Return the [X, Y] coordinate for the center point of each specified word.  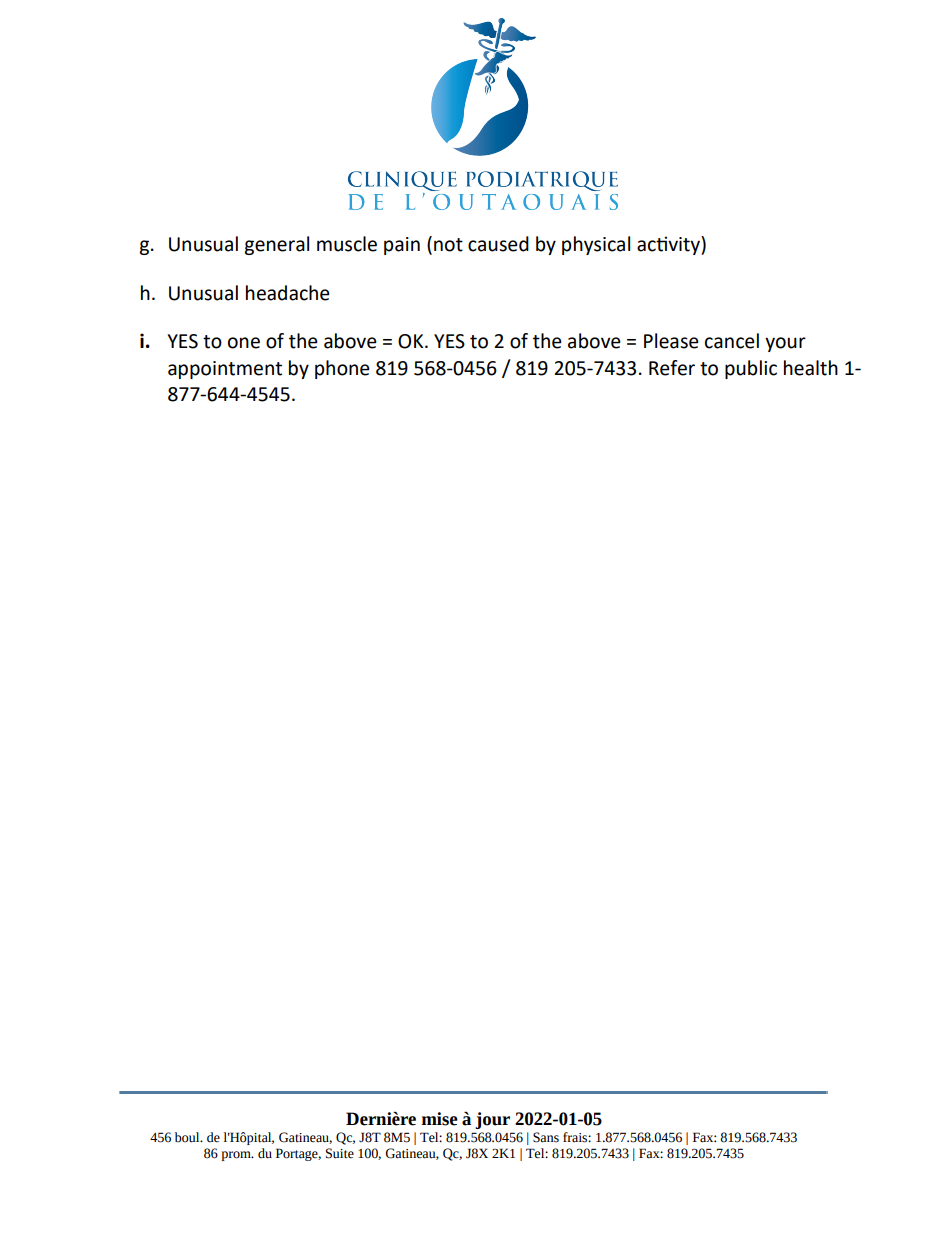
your [785, 344]
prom [237, 1156]
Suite [340, 1153]
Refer [672, 368]
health [811, 368]
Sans [546, 1137]
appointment [225, 370]
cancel [732, 341]
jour [492, 1120]
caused [498, 244]
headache [288, 293]
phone [342, 369]
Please [671, 341]
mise [440, 1119]
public [751, 369]
